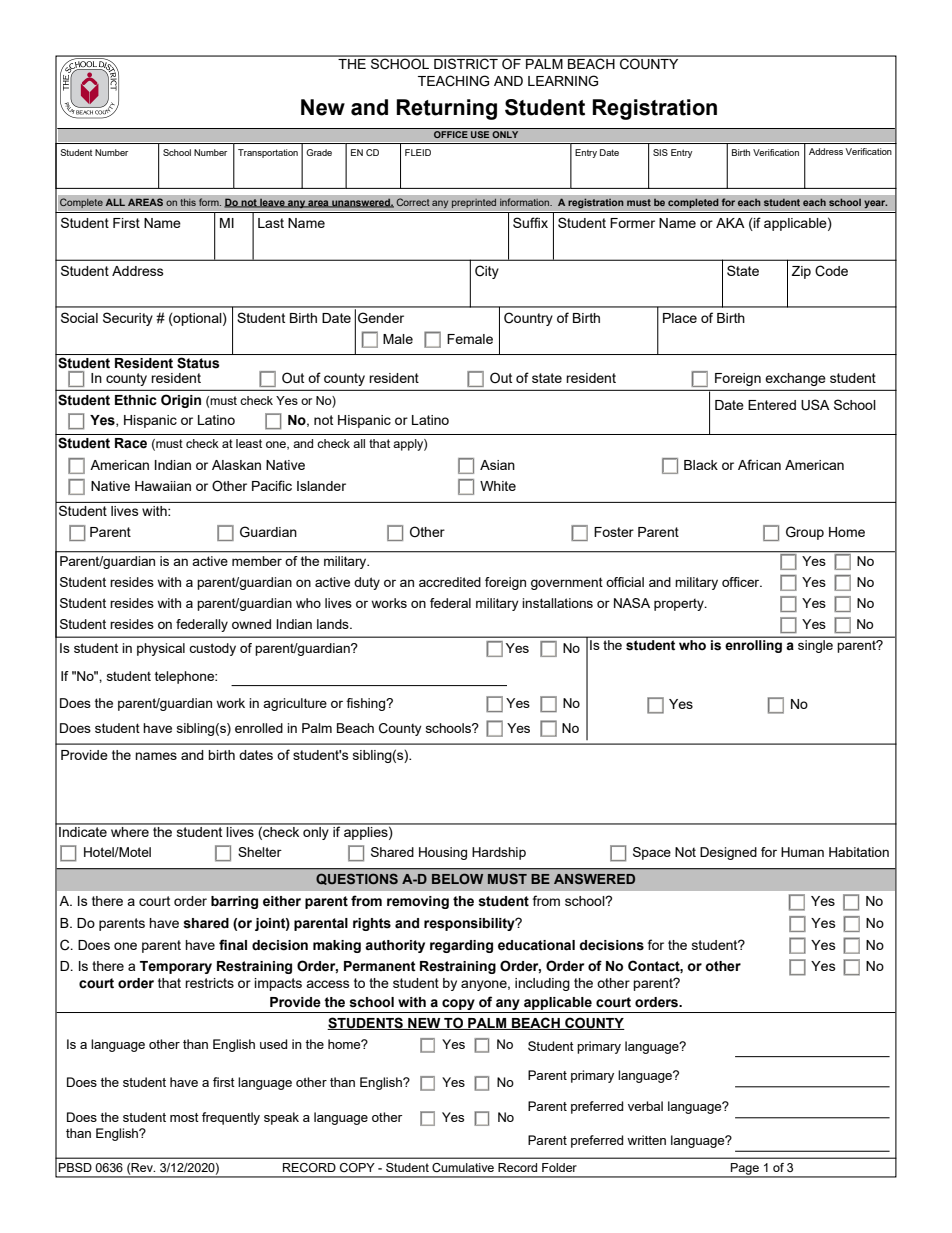 The image size is (952, 1233). I want to click on barring, so click(234, 902).
